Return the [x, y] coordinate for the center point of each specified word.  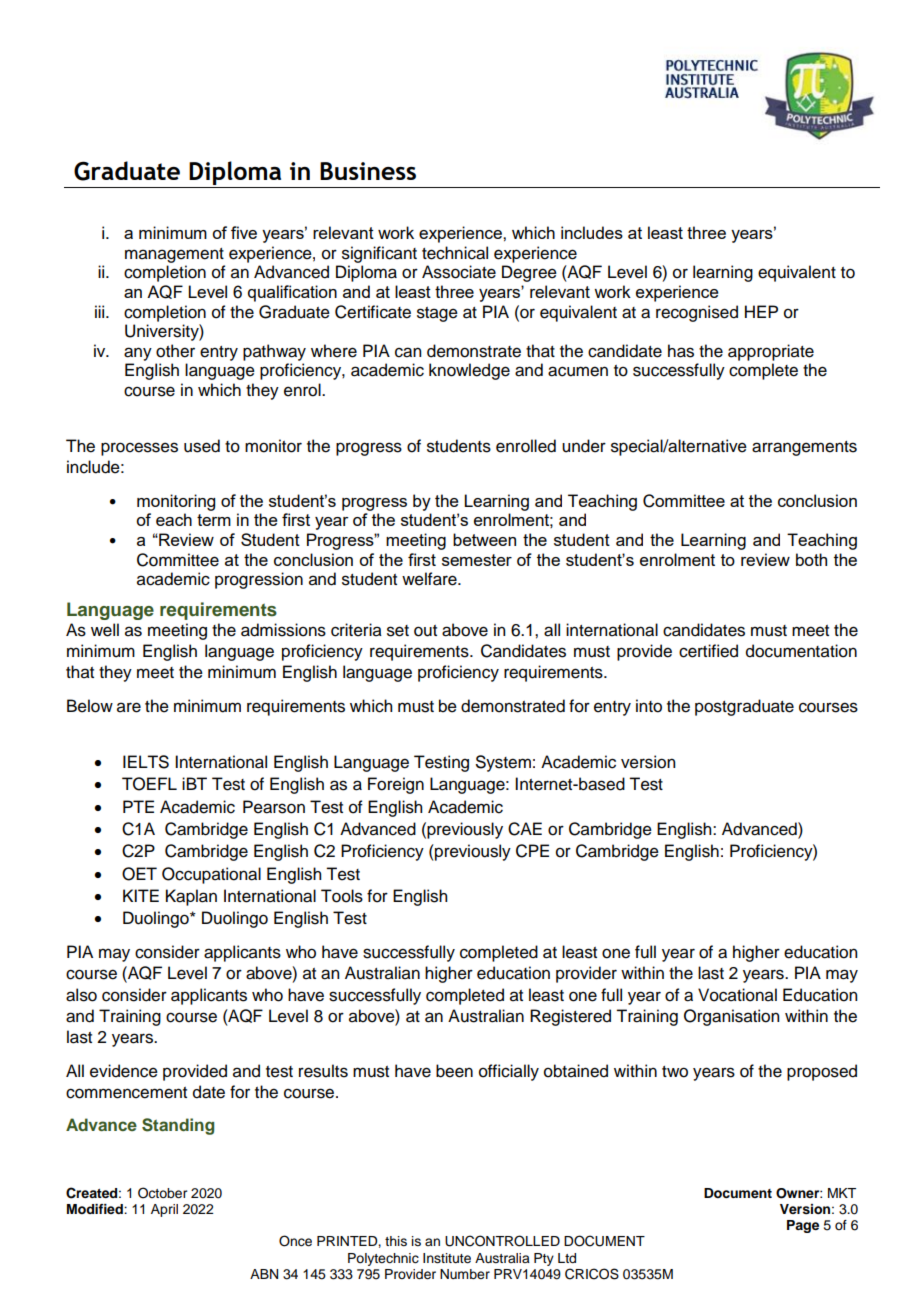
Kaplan [191, 897]
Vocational [737, 995]
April [164, 1210]
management [174, 255]
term [214, 520]
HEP [761, 311]
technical [455, 253]
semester [477, 560]
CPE [532, 851]
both [811, 559]
